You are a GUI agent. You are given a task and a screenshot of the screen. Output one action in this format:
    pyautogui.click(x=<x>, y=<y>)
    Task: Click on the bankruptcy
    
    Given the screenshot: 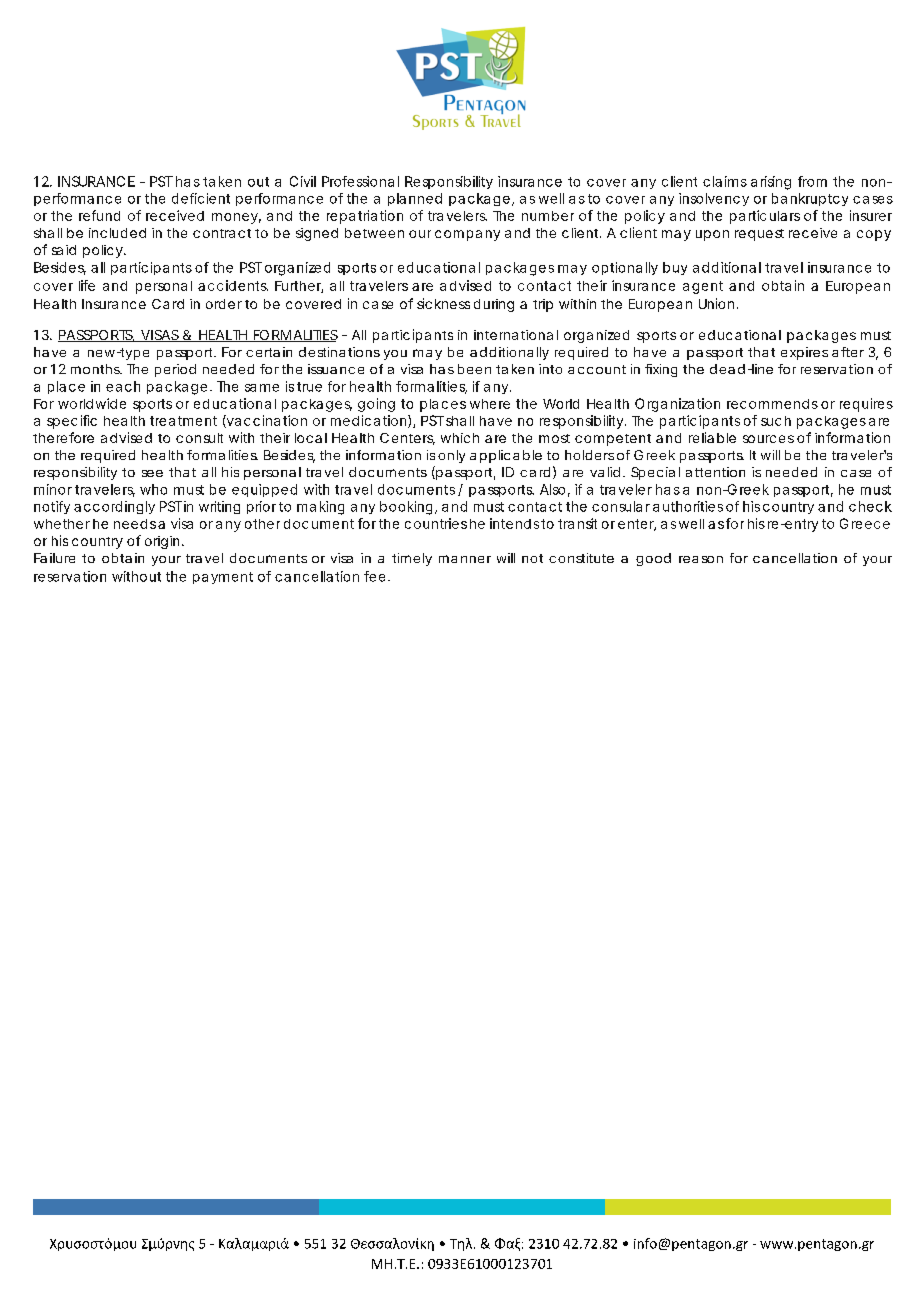 What is the action you would take?
    pyautogui.click(x=810, y=199)
